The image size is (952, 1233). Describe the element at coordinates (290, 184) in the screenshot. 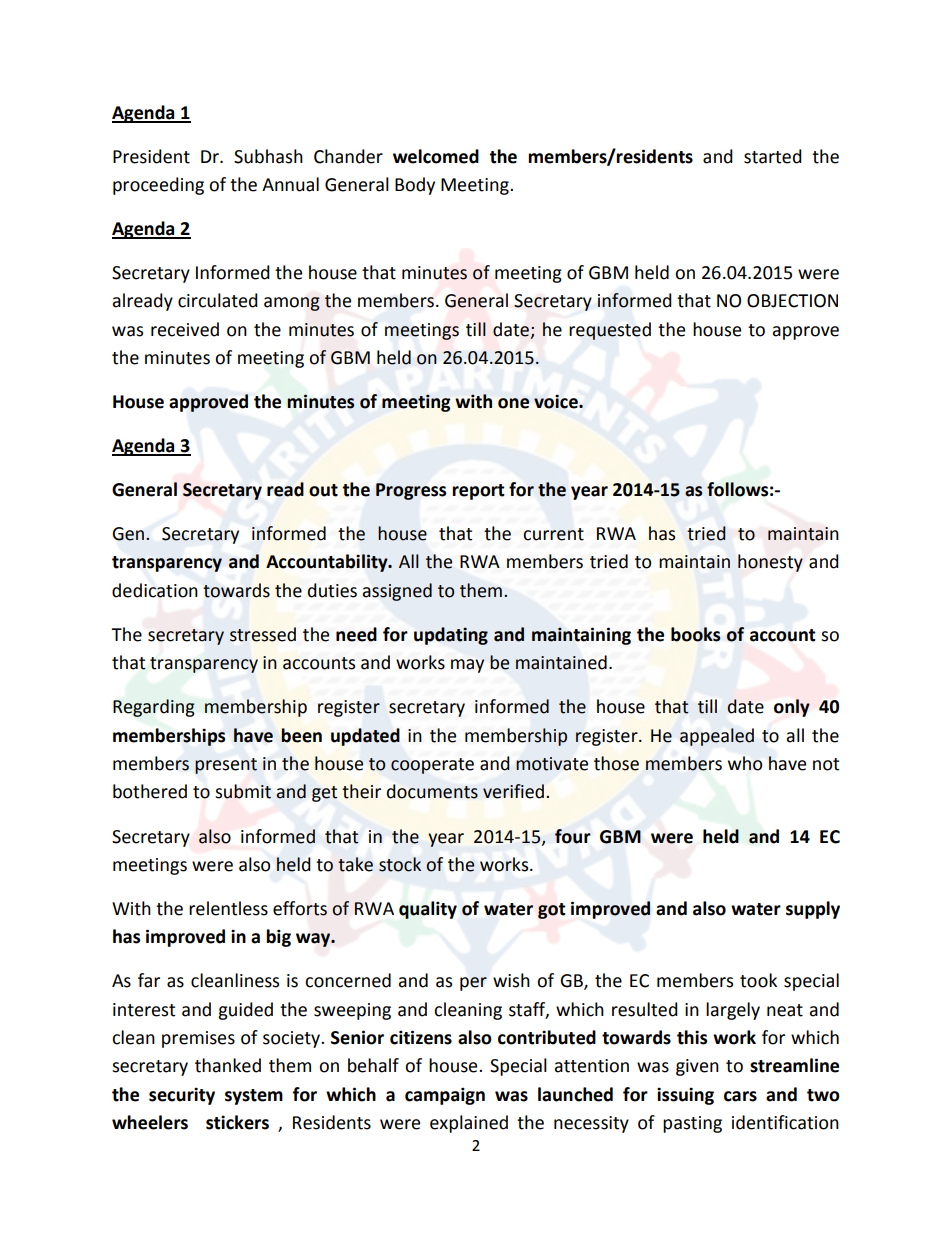

I see `Annual` at that location.
